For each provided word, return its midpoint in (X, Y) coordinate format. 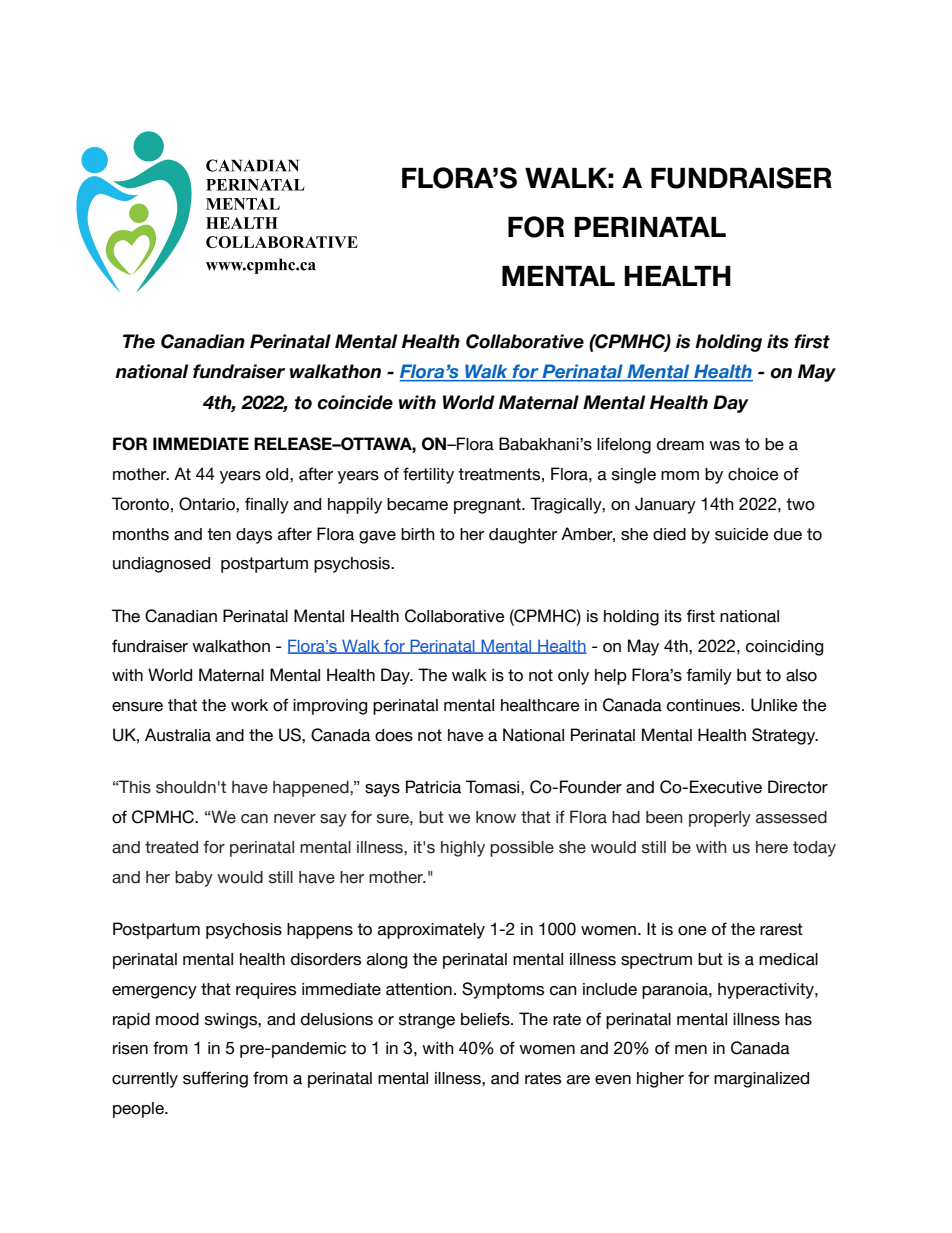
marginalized (761, 1080)
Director (798, 787)
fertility (428, 475)
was (724, 446)
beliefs (486, 1019)
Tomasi (494, 787)
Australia (178, 735)
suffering (215, 1079)
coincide (355, 402)
